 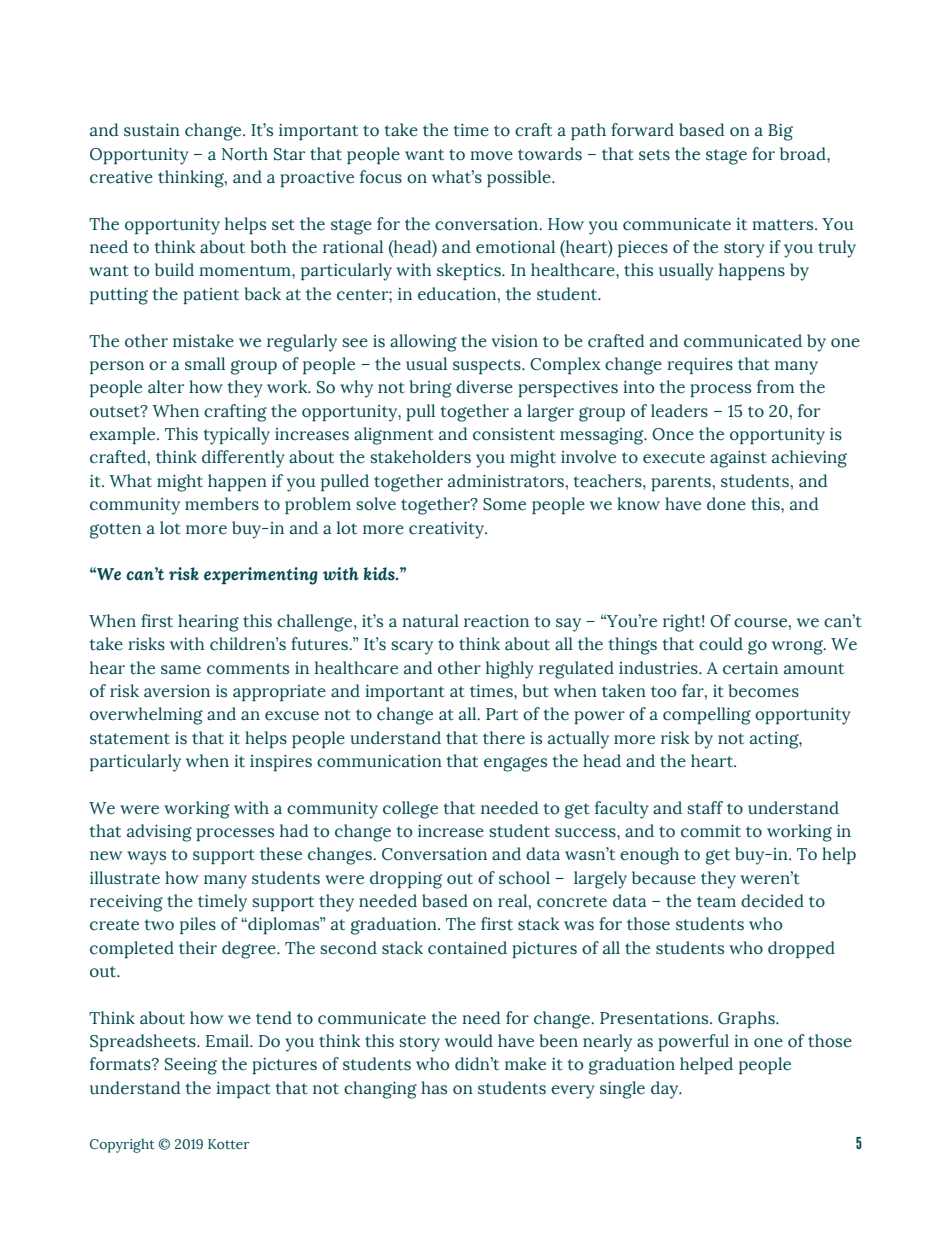 I want to click on same, so click(x=181, y=670).
